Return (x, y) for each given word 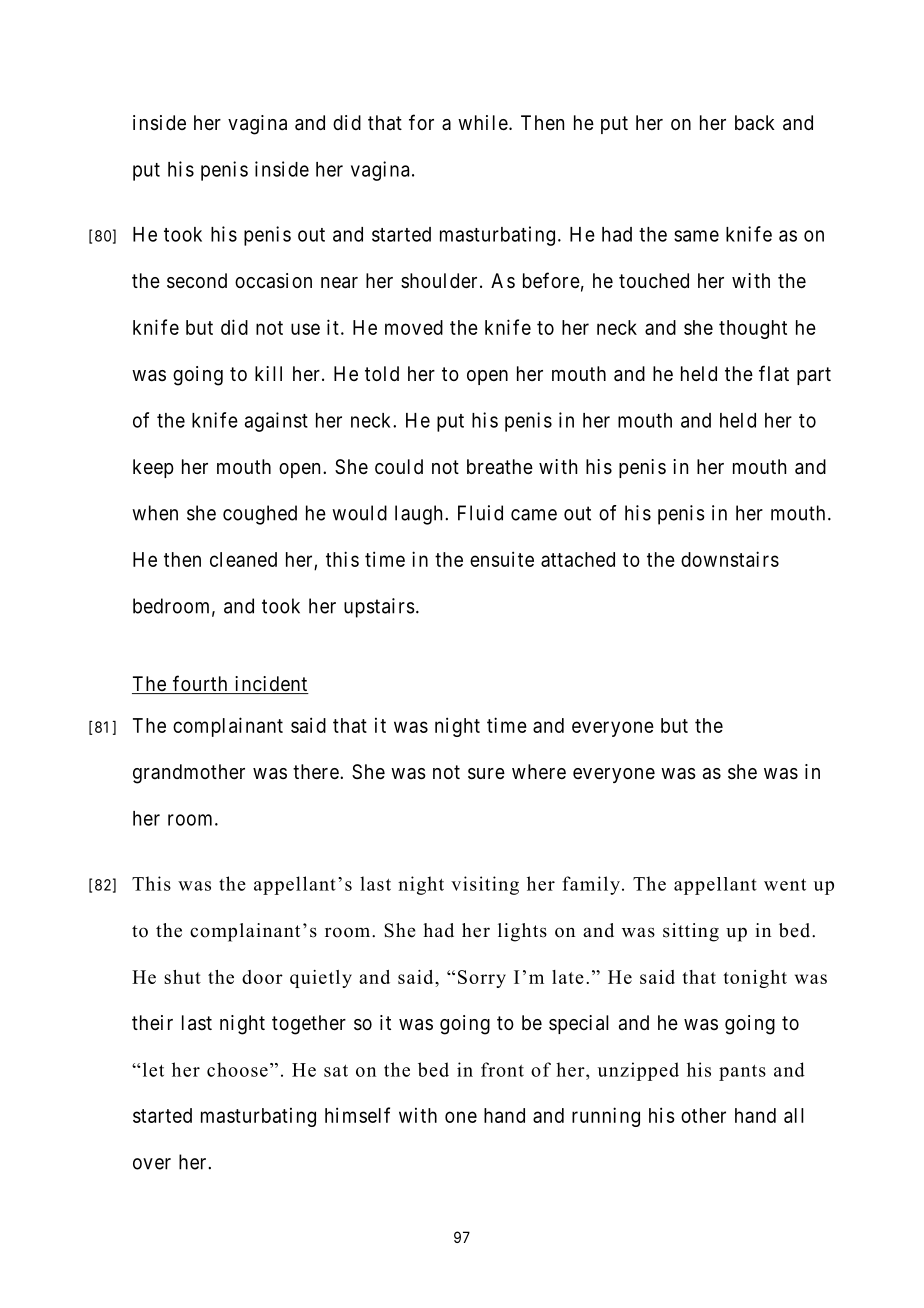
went (785, 885)
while (483, 123)
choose (237, 1069)
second (197, 281)
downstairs (730, 559)
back (755, 123)
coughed (260, 515)
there (316, 771)
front (502, 1069)
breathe (500, 467)
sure (486, 774)
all (794, 1115)
